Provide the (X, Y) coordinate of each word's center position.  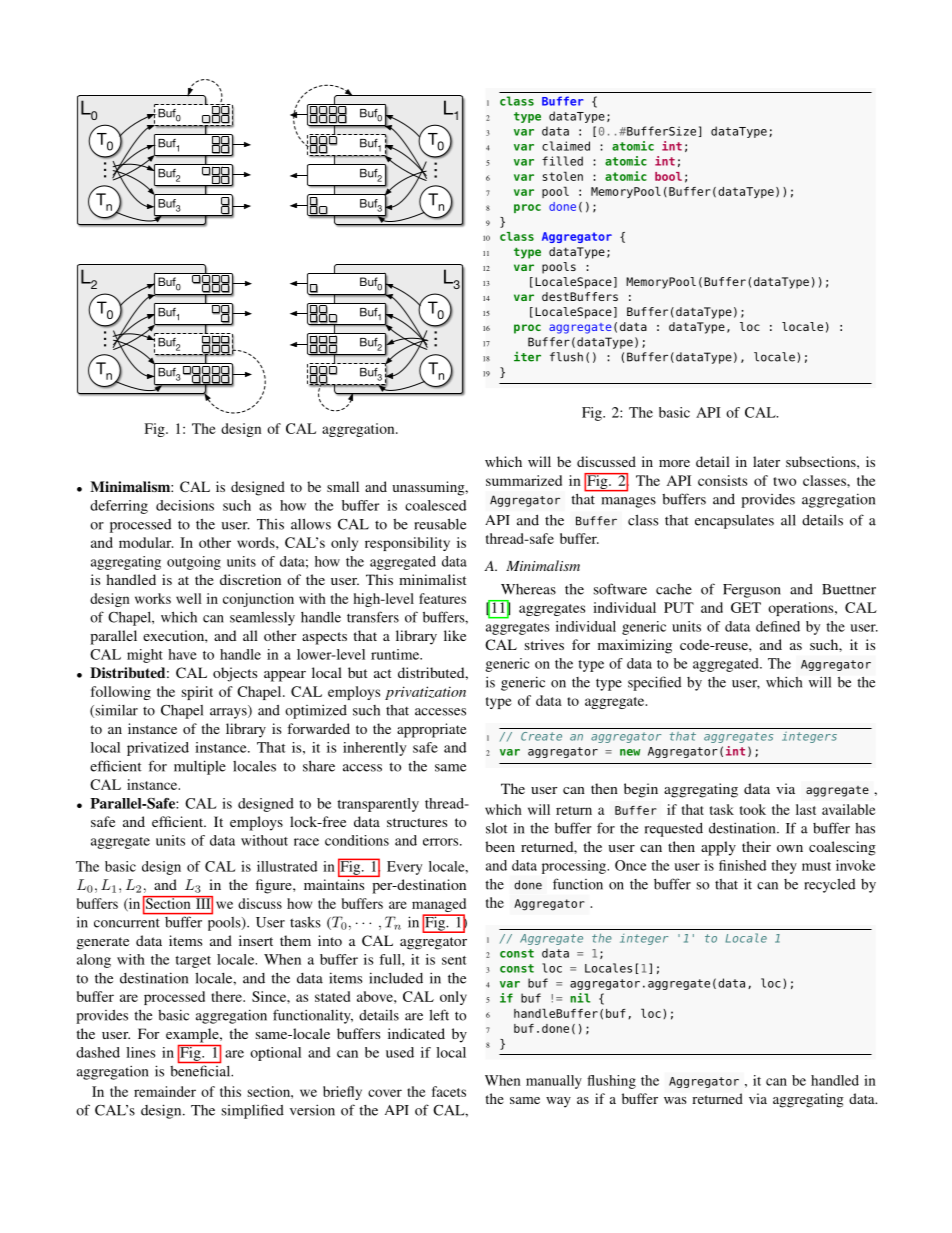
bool (668, 176)
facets (449, 1091)
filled (562, 161)
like (455, 635)
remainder (165, 1091)
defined (778, 626)
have (182, 654)
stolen (563, 176)
